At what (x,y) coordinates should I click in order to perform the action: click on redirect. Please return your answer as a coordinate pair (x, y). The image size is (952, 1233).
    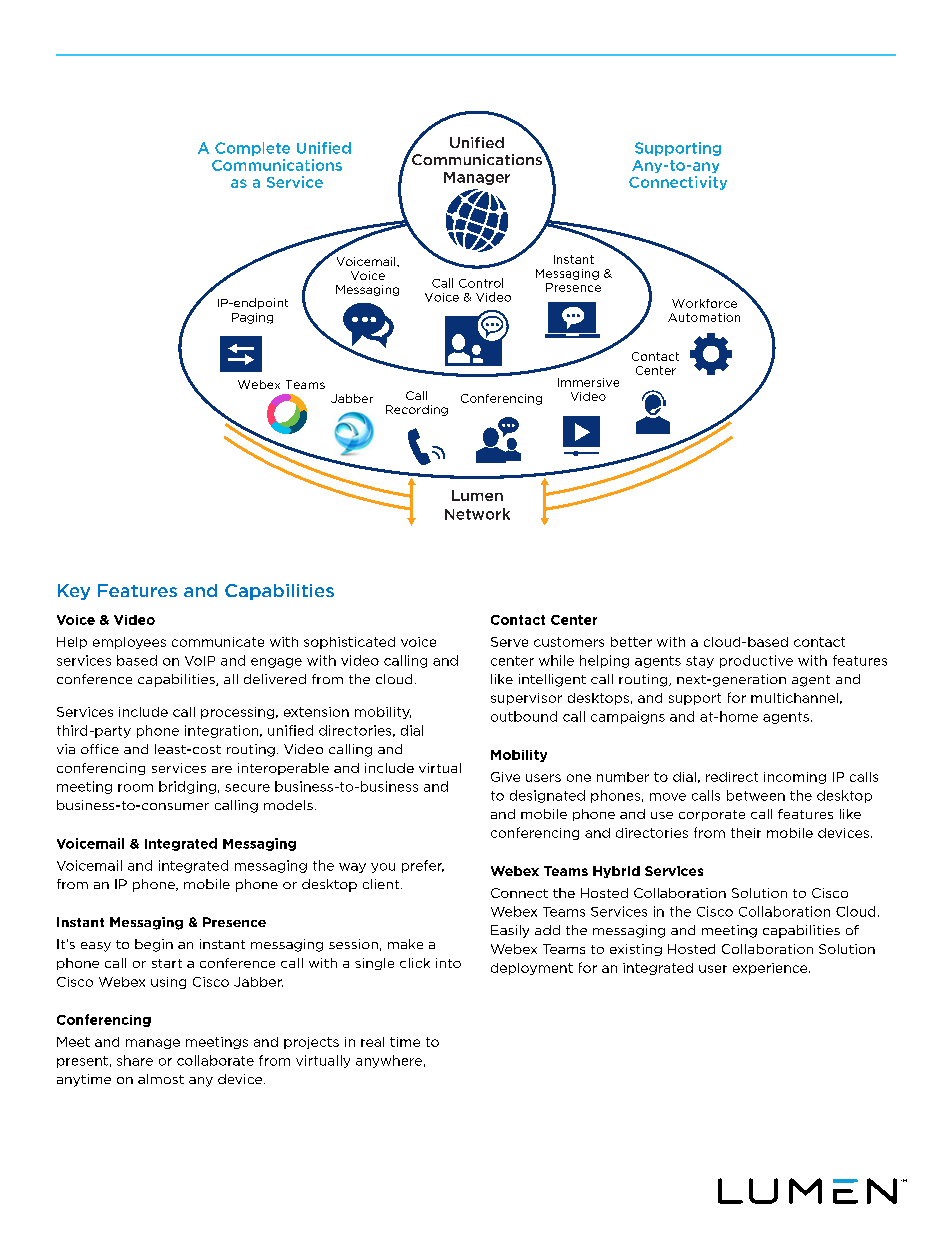
    Looking at the image, I should click on (732, 777).
